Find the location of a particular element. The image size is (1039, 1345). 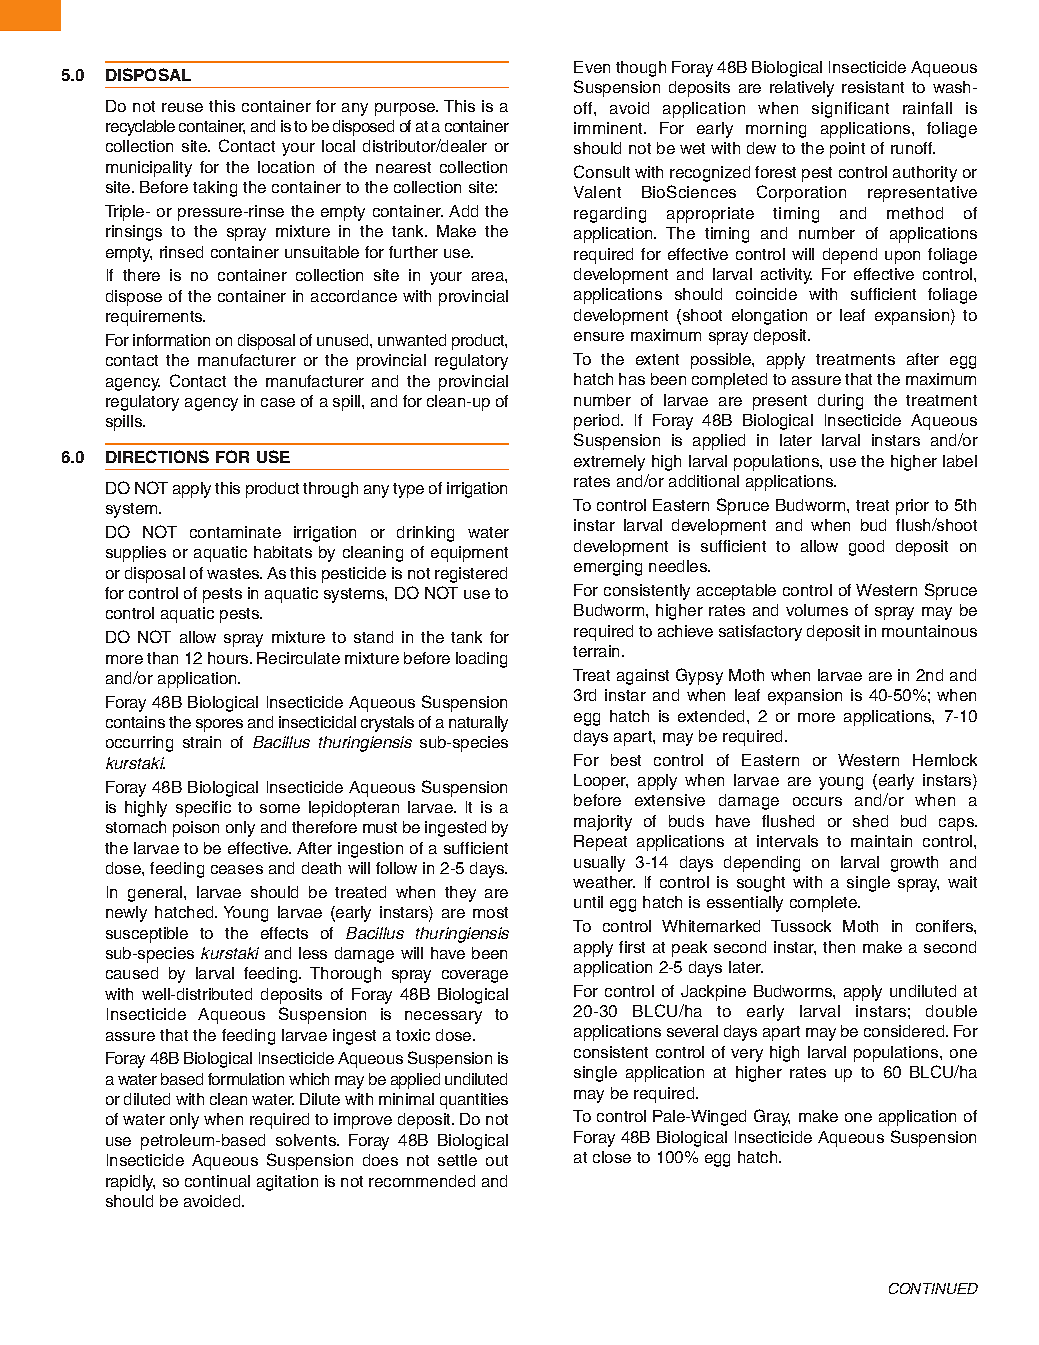

hours is located at coordinates (229, 658).
